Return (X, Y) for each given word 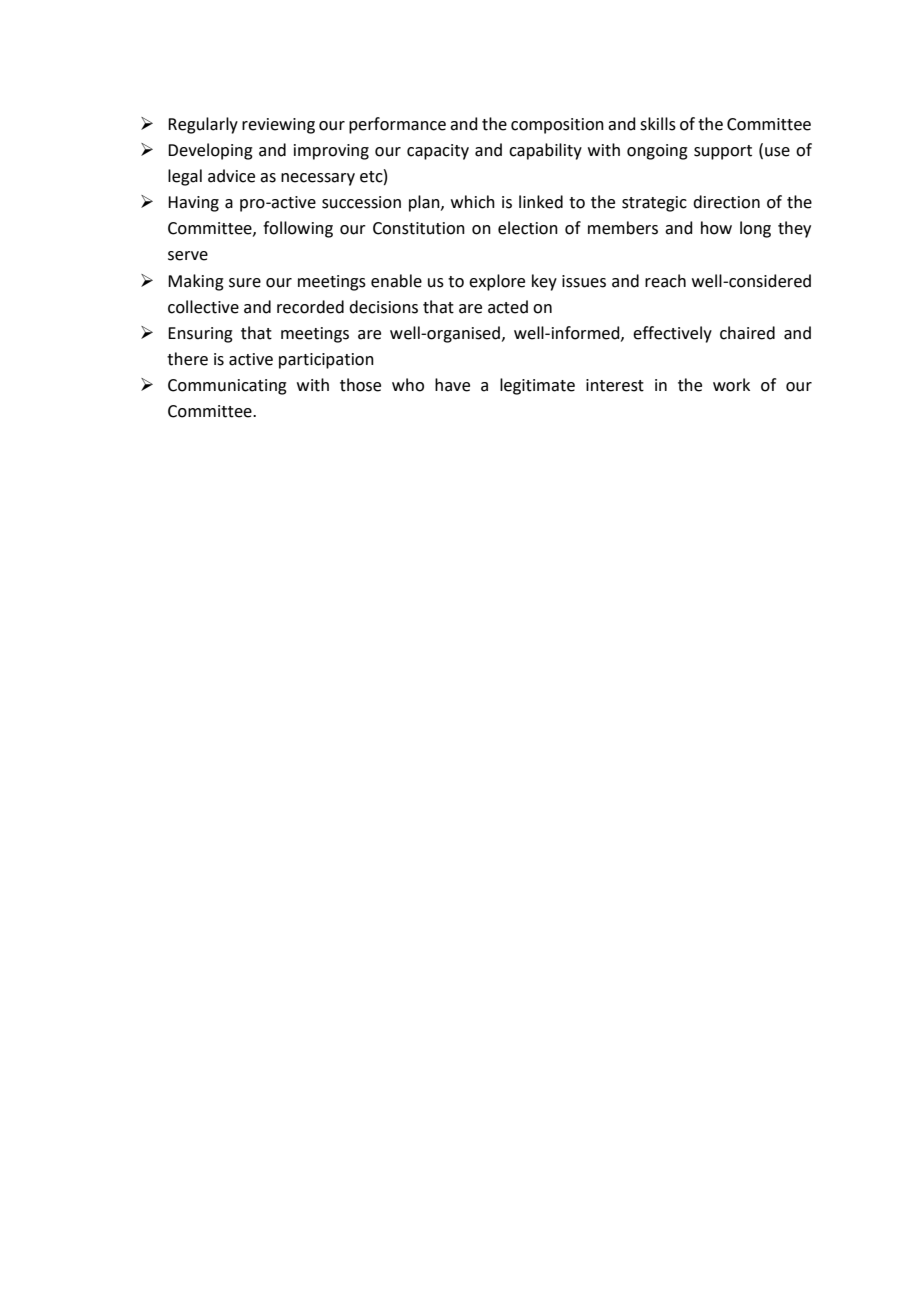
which (473, 202)
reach (665, 281)
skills (658, 124)
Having (193, 204)
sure (245, 283)
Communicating (227, 387)
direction (726, 202)
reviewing (278, 126)
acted (508, 307)
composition (557, 126)
